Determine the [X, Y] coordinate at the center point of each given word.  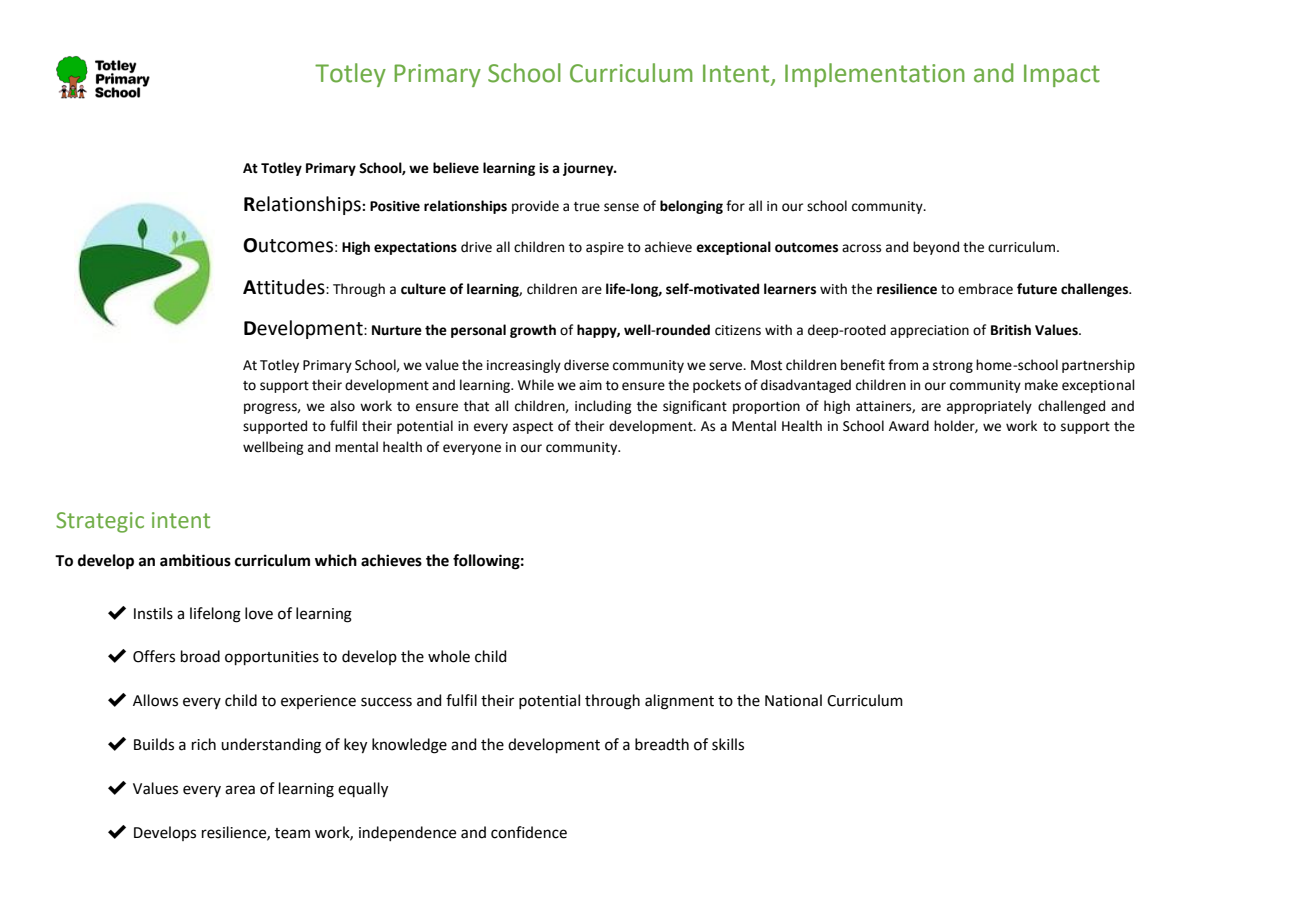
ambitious [195, 560]
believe [456, 168]
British [1011, 330]
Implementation [875, 75]
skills [728, 744]
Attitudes [285, 287]
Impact [1062, 75]
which [336, 560]
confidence [529, 832]
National [793, 700]
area [240, 790]
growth [533, 331]
